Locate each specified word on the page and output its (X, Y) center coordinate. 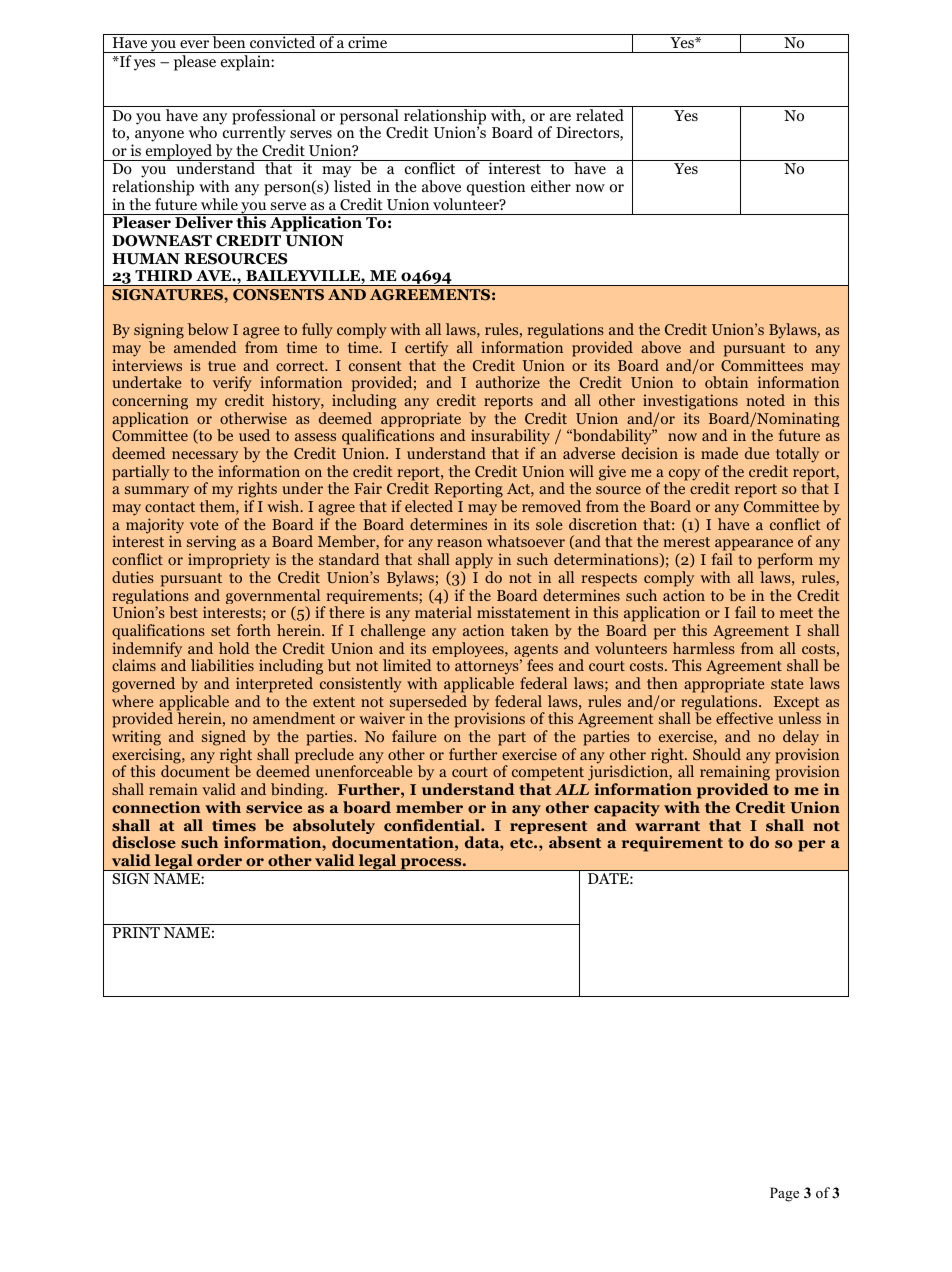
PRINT (136, 932)
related (600, 115)
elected (429, 506)
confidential (433, 825)
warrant (667, 826)
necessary (205, 457)
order (219, 860)
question (496, 188)
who (203, 132)
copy (684, 476)
